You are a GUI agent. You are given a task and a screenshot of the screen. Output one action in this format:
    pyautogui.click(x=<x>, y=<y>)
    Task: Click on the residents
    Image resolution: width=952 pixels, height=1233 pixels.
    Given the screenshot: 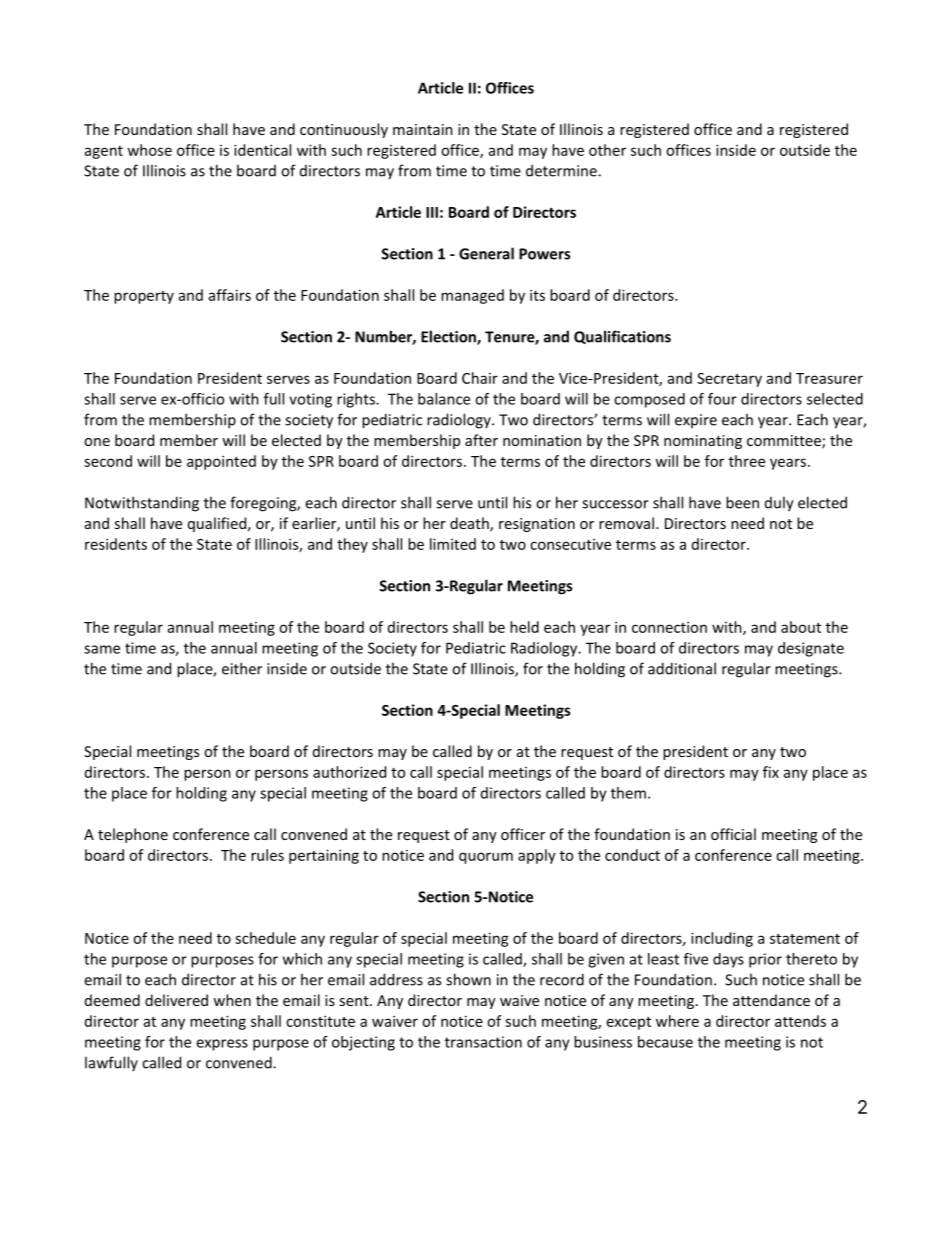 What is the action you would take?
    pyautogui.click(x=116, y=544)
